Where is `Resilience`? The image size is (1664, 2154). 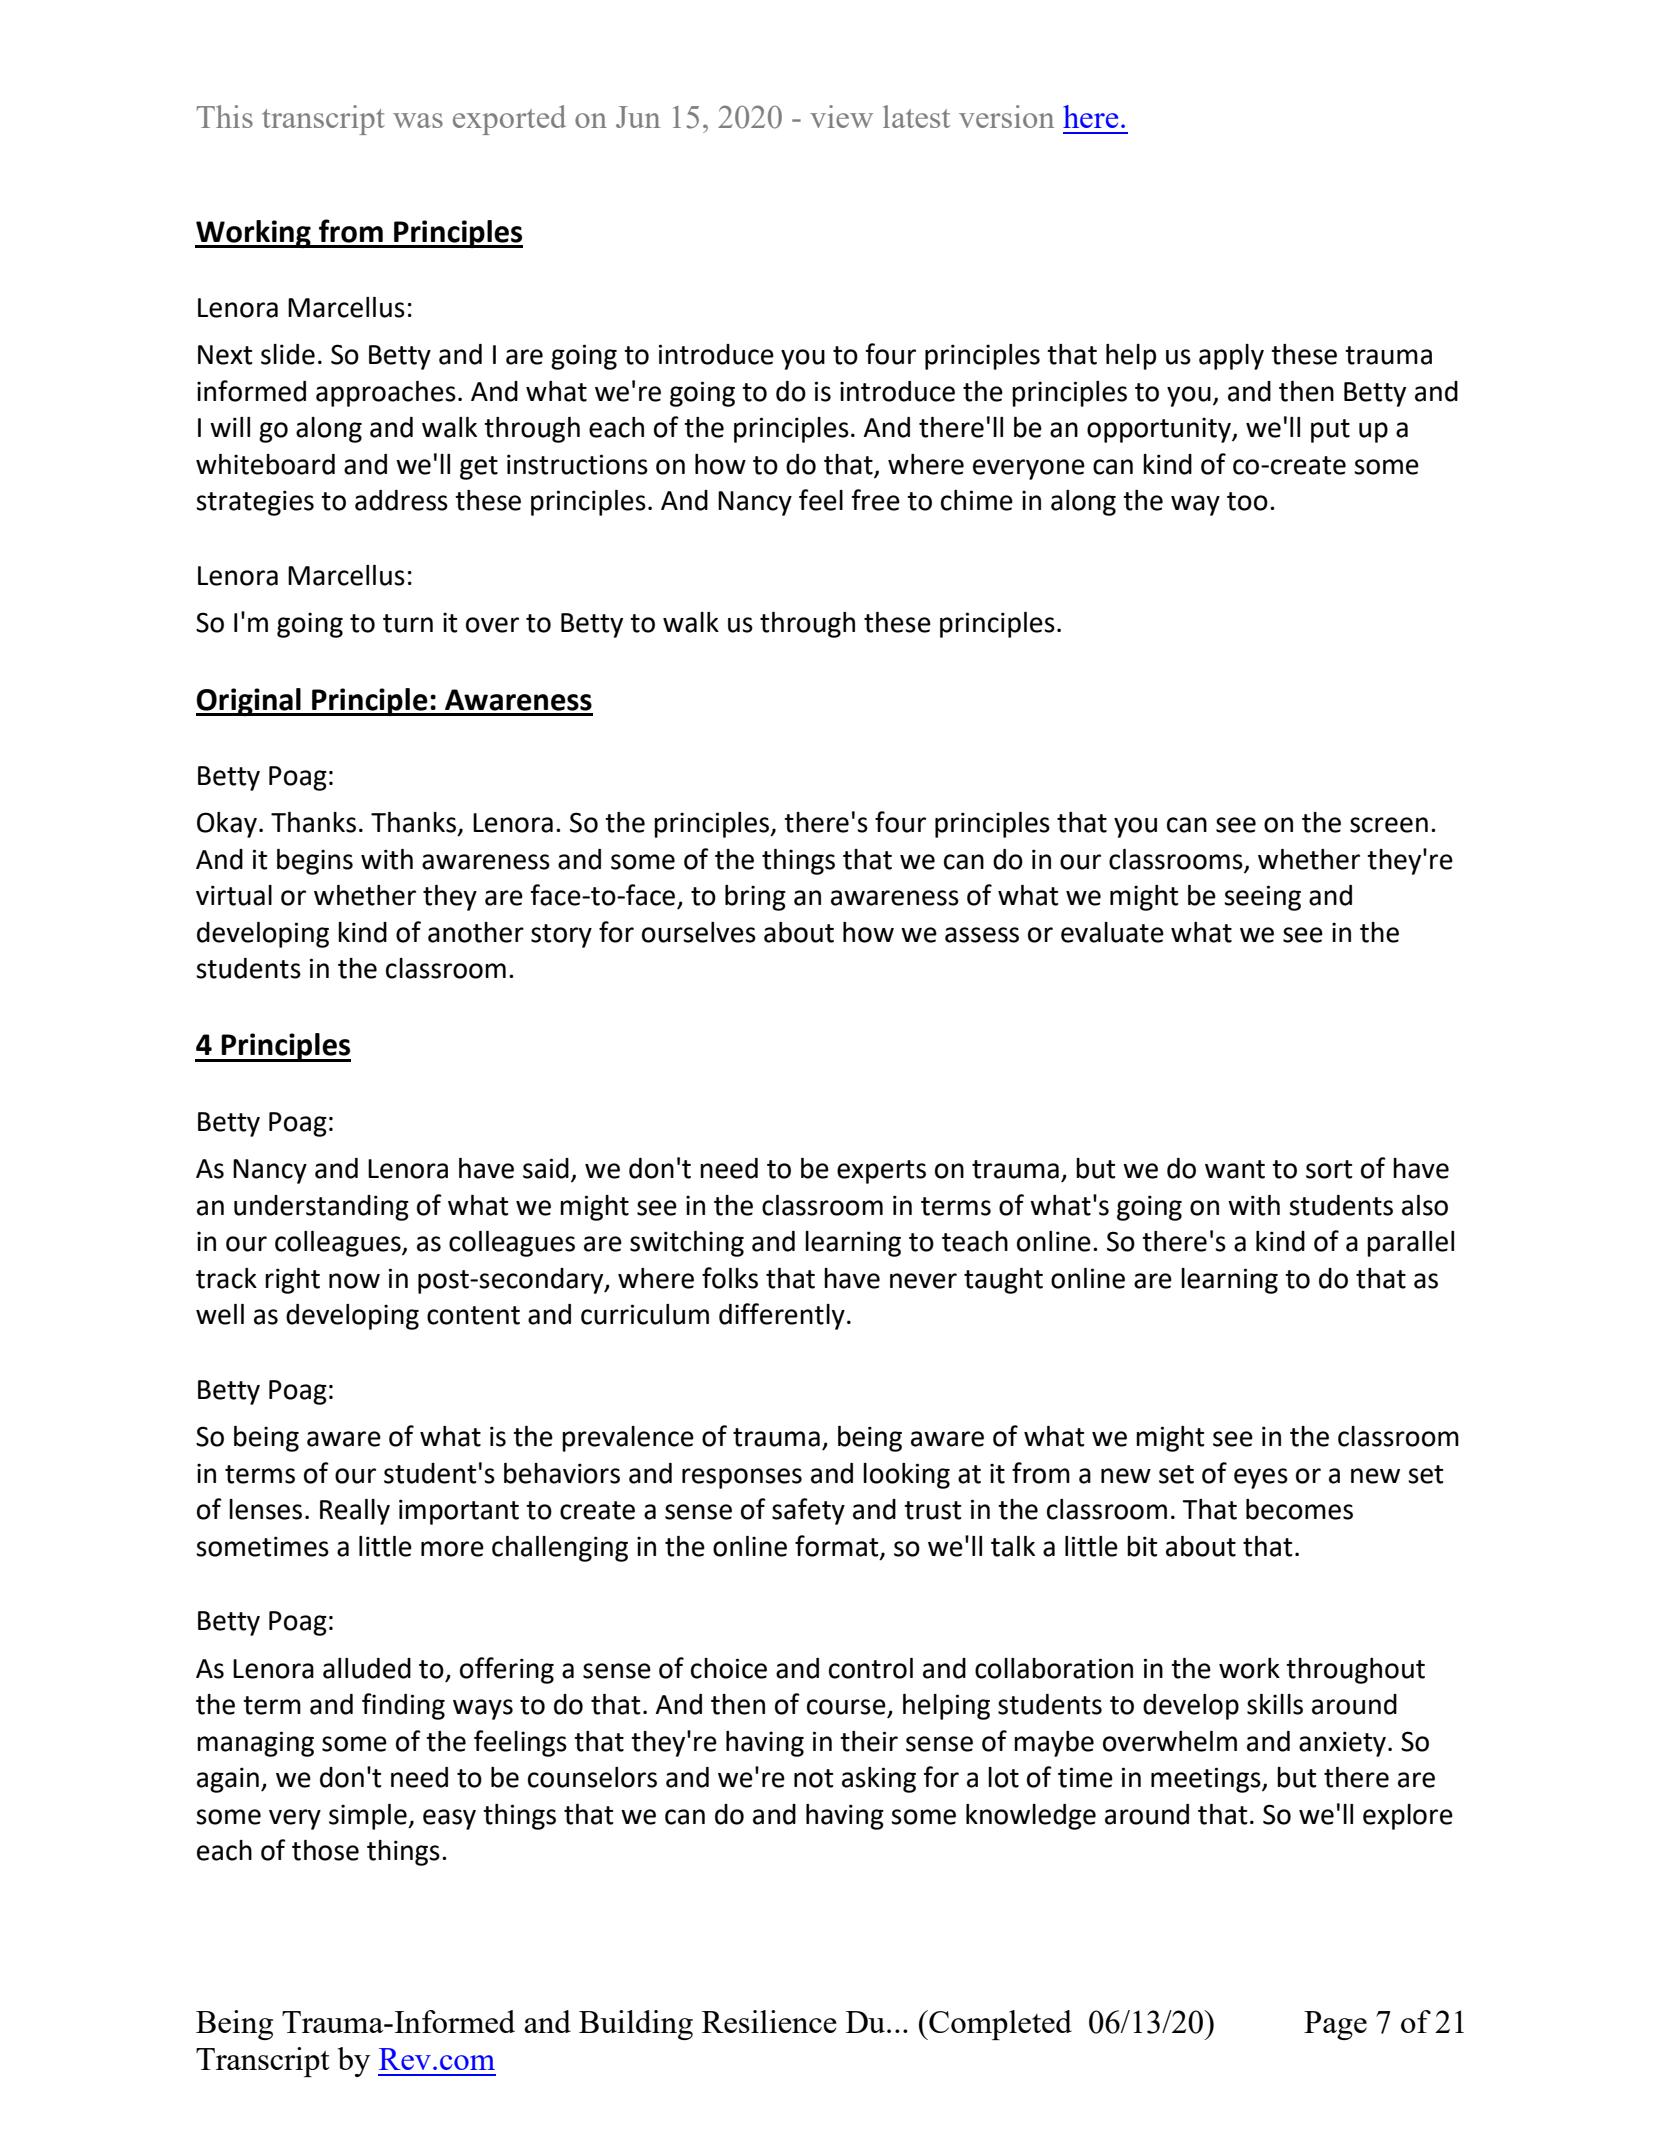 Resilience is located at coordinates (769, 2021).
